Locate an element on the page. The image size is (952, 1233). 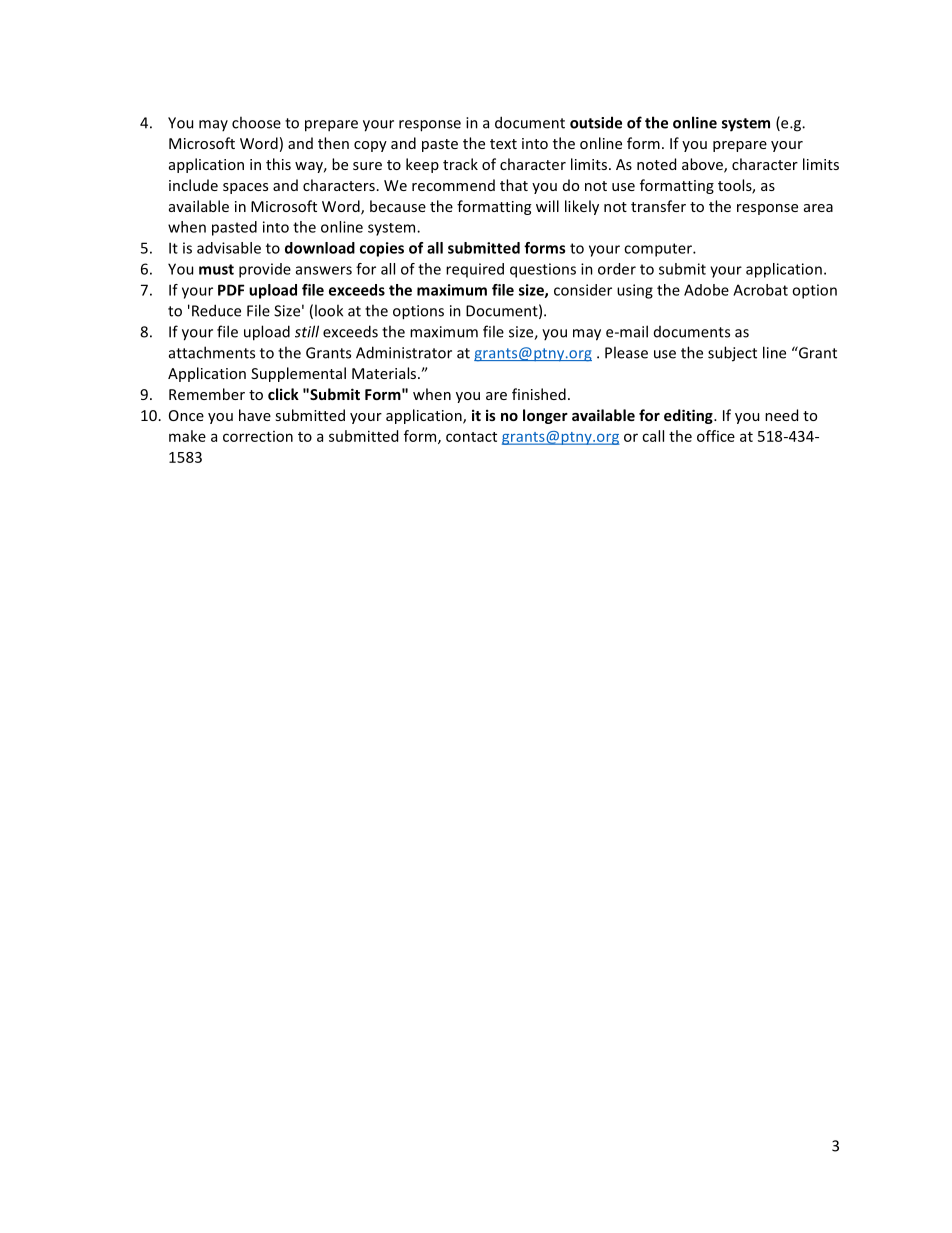
subject is located at coordinates (732, 354).
